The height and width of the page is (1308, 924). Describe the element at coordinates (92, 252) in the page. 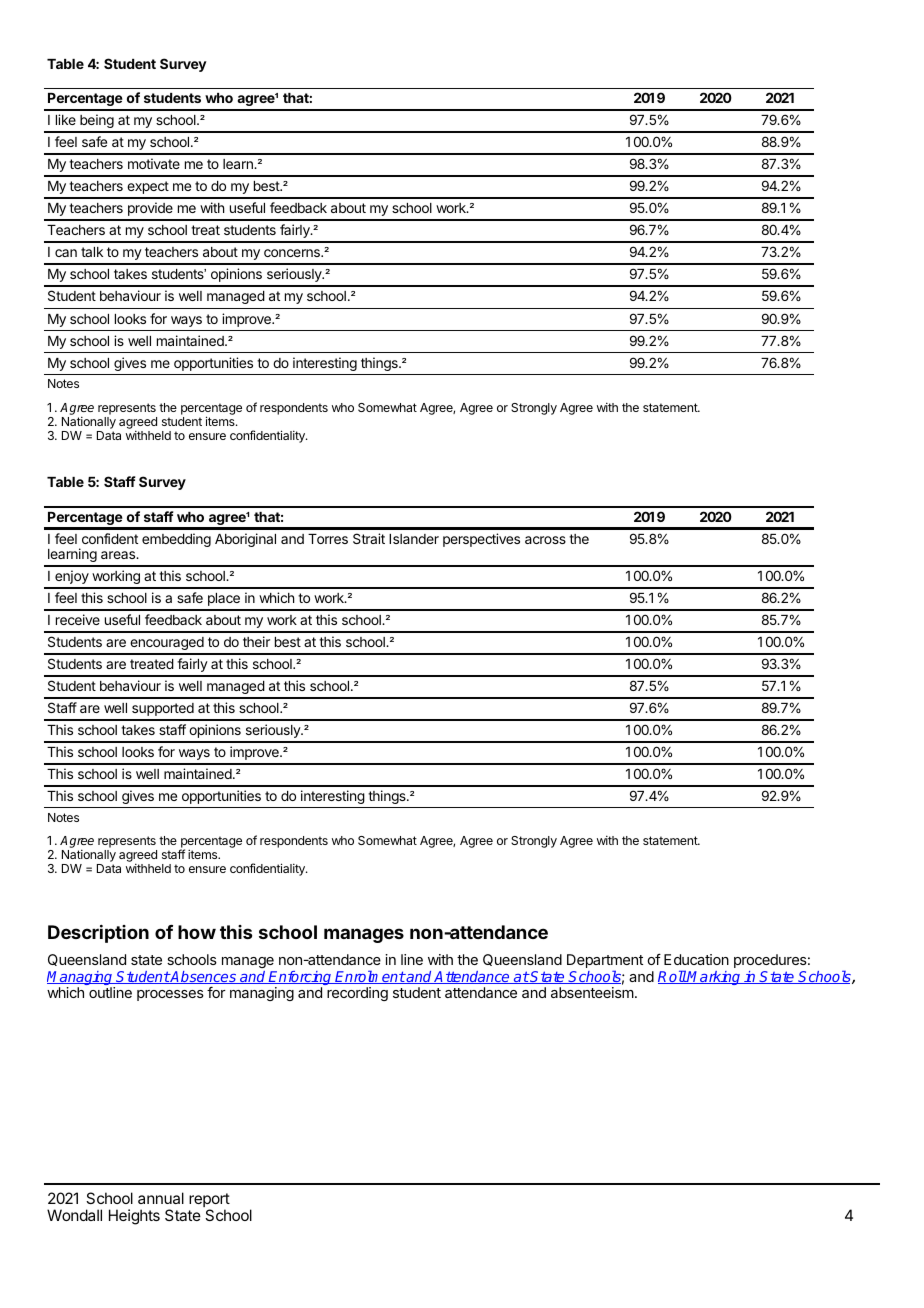

I see `talk` at that location.
